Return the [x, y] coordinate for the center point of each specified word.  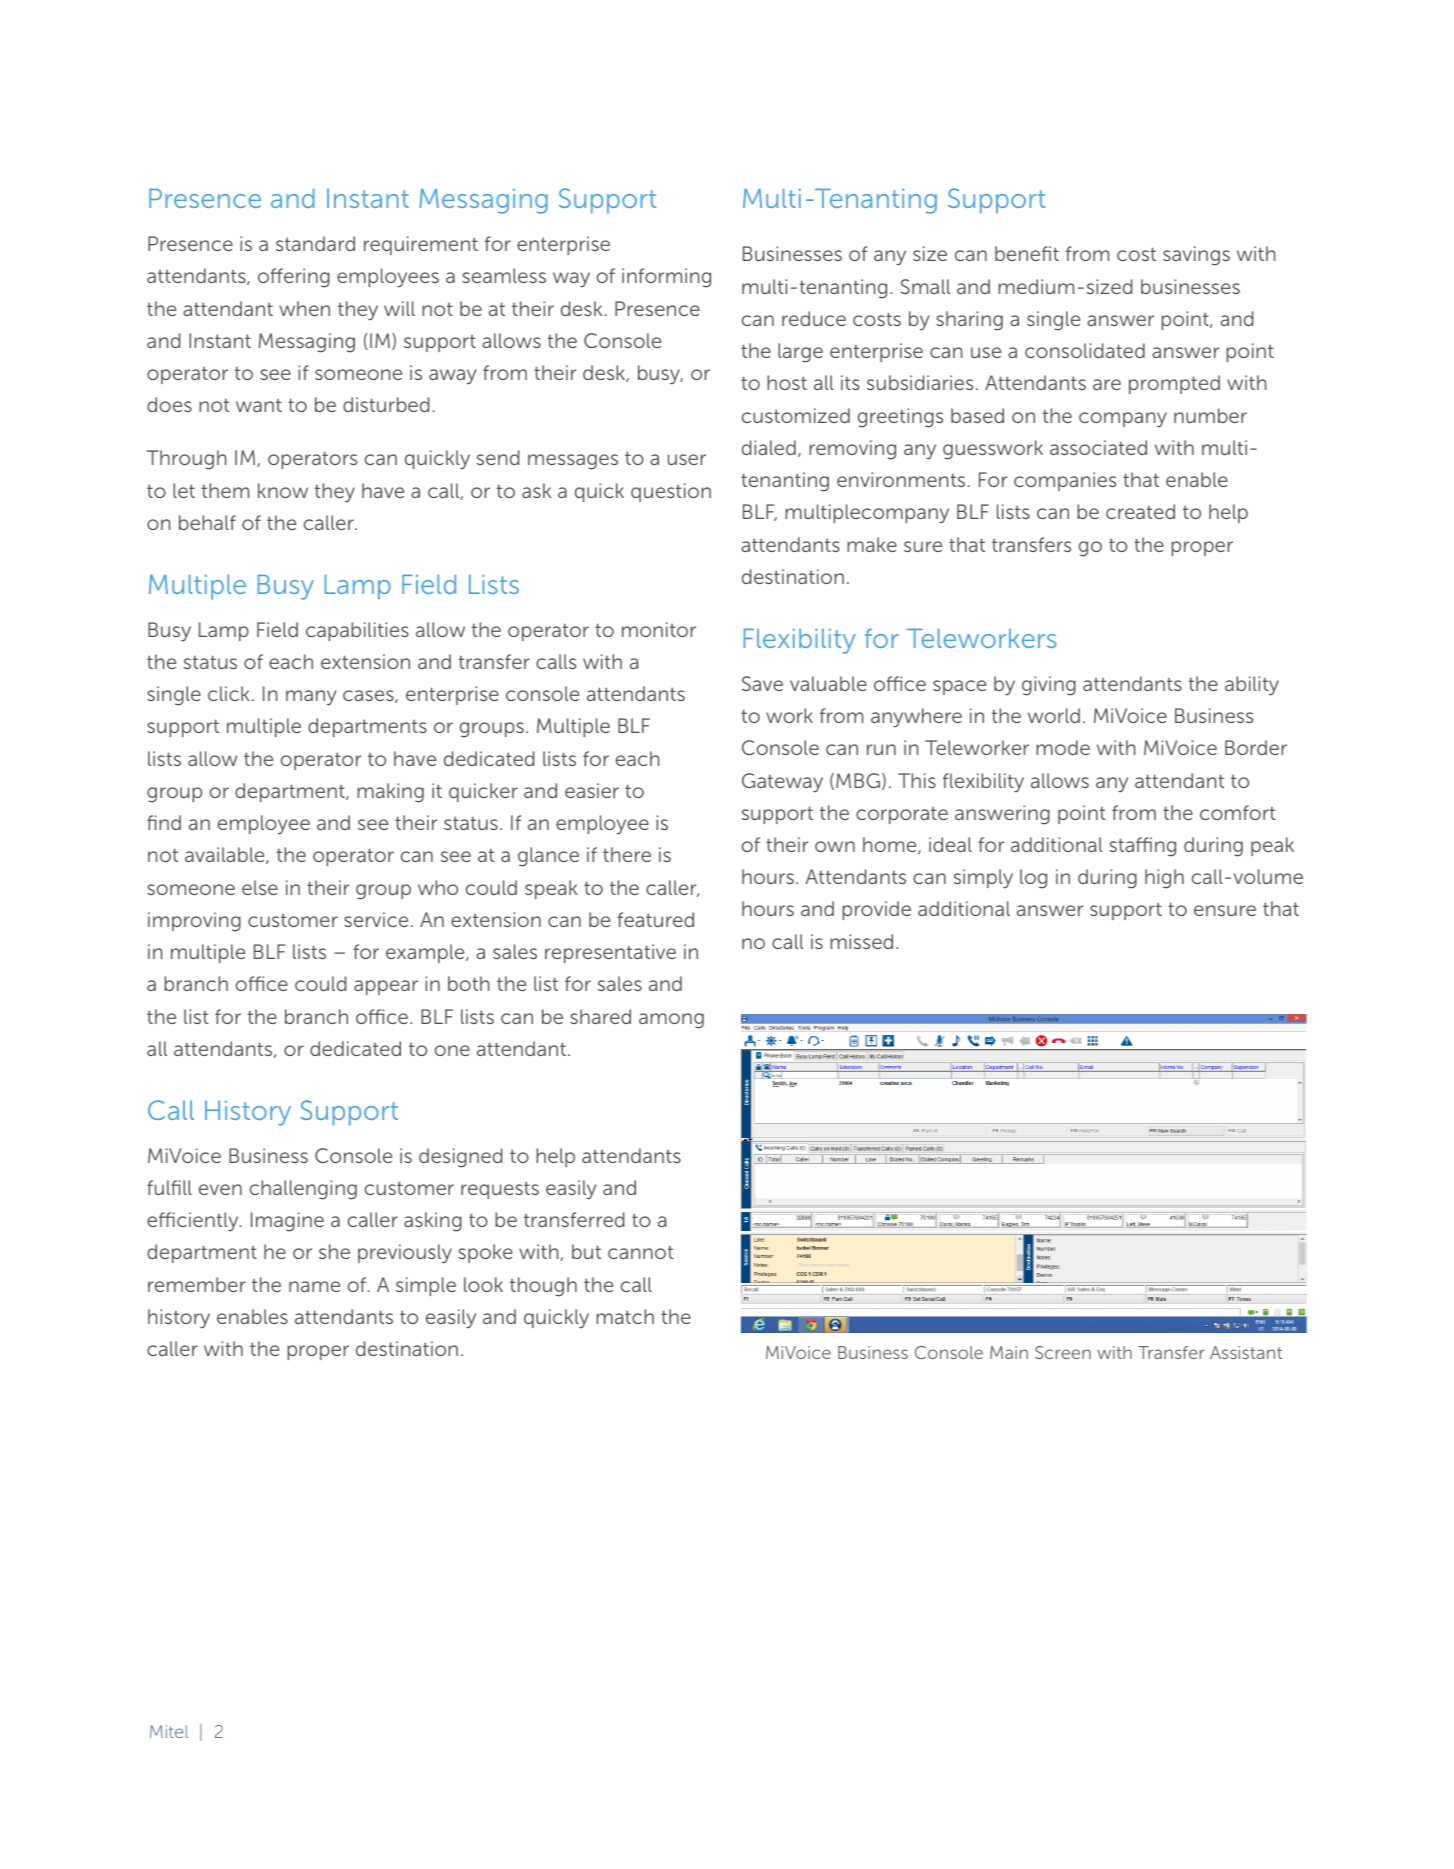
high [1164, 879]
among [671, 1021]
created [1140, 511]
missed [861, 941]
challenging [303, 1190]
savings [1196, 256]
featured [655, 919]
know [283, 490]
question [671, 492]
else [260, 887]
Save [762, 683]
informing [666, 278]
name [314, 1286]
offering [294, 278]
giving [1049, 686]
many [311, 698]
